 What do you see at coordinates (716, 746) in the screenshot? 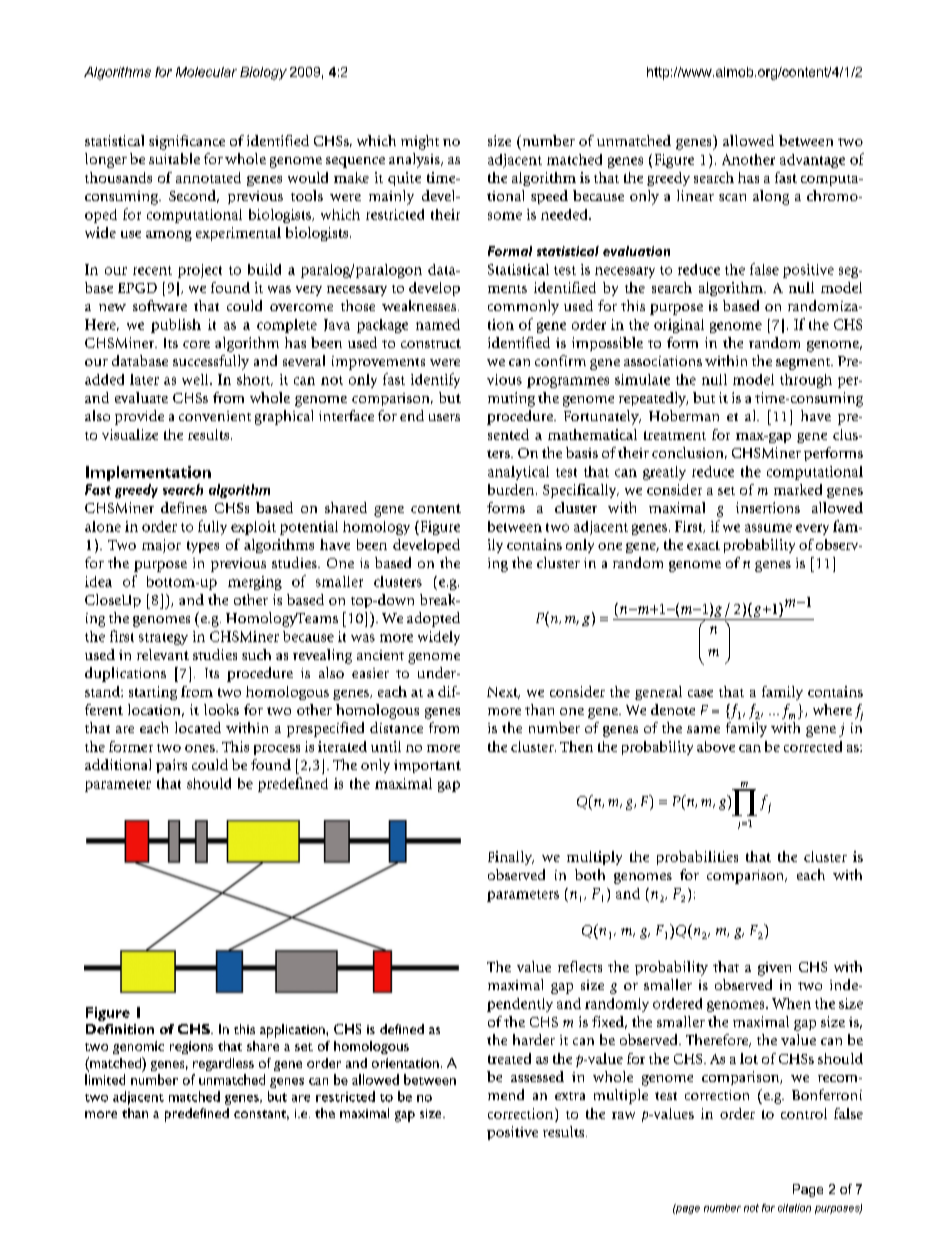
I see `above` at bounding box center [716, 746].
